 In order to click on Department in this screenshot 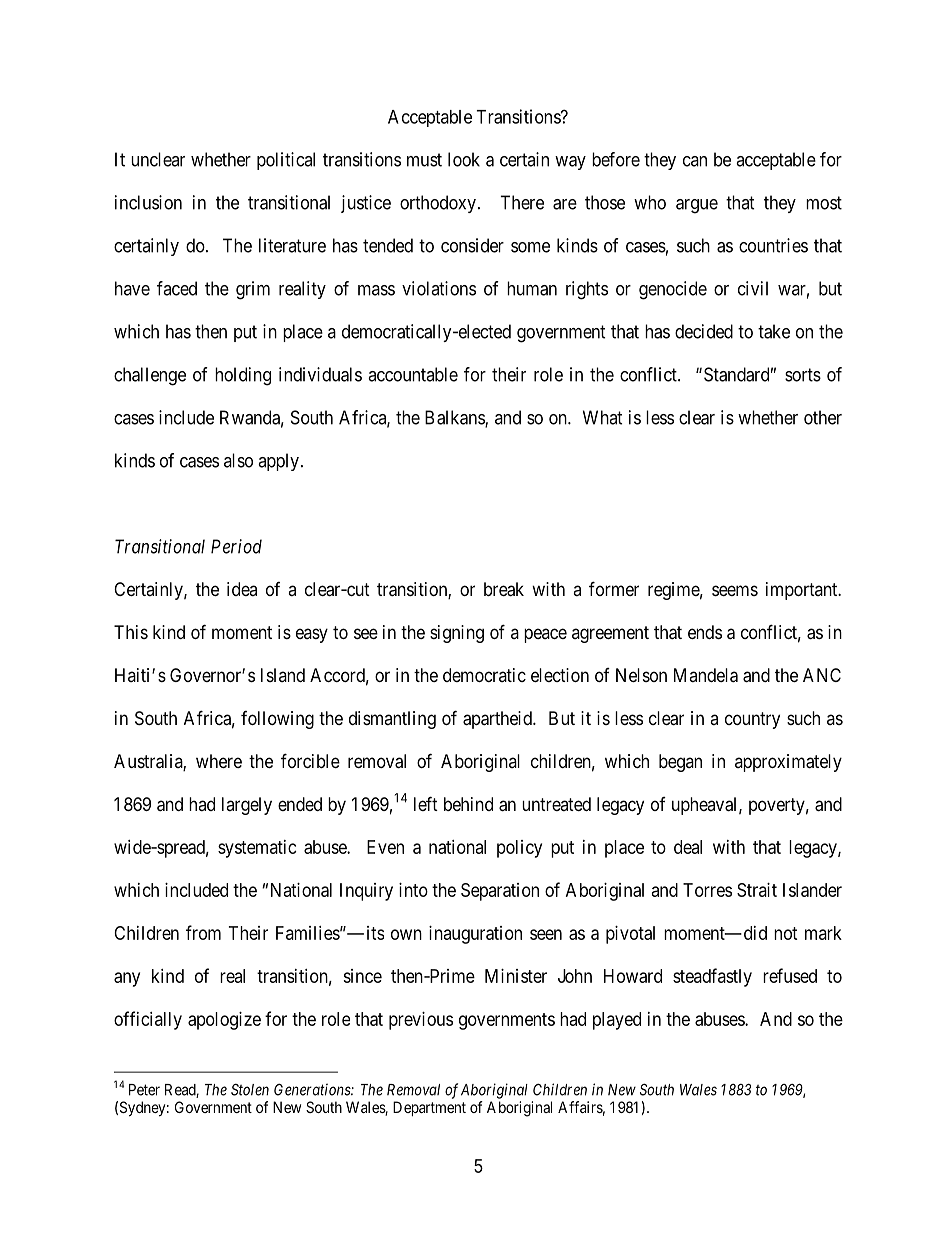, I will do `click(429, 1108)`.
